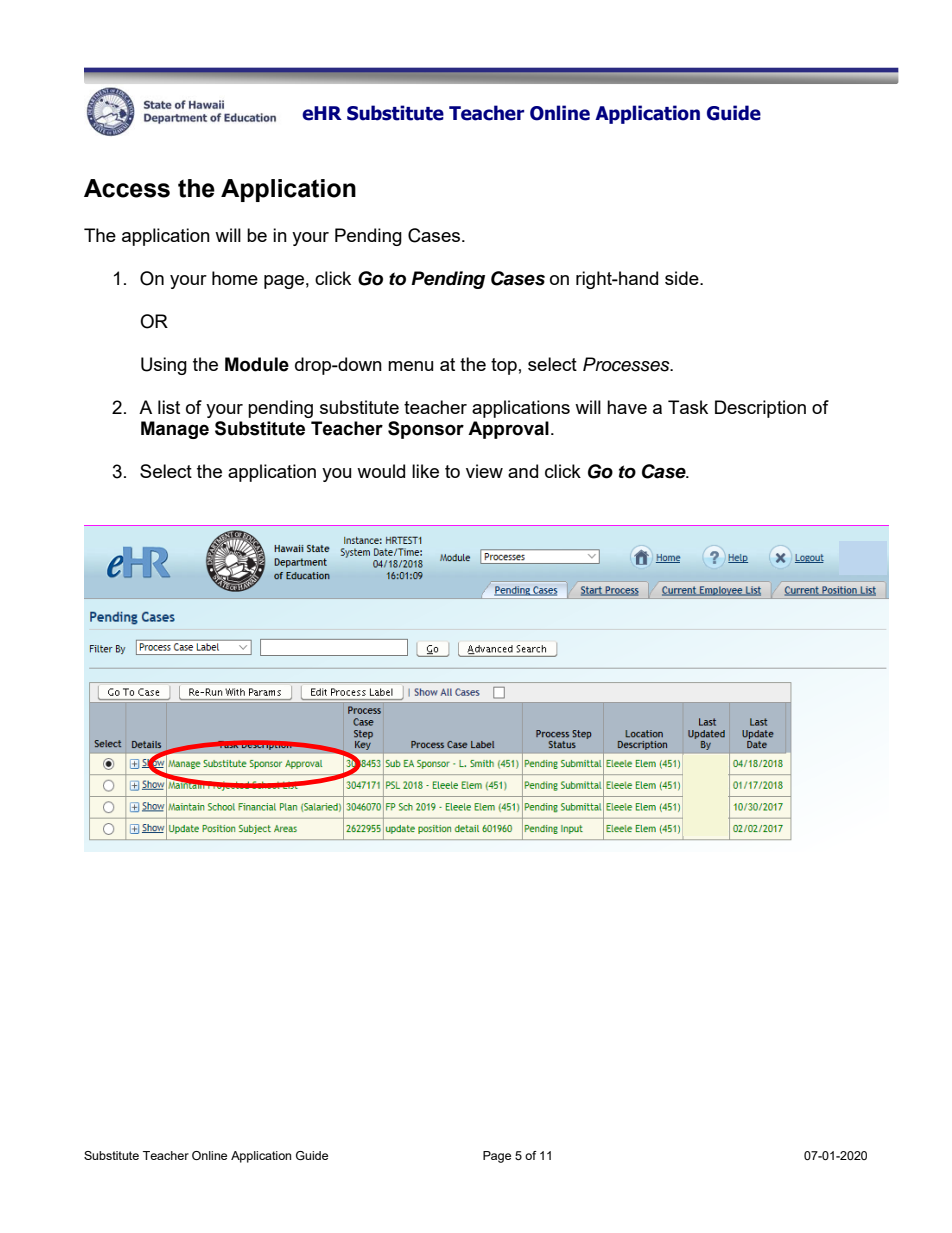 This image has width=952, height=1233. I want to click on like, so click(425, 471).
